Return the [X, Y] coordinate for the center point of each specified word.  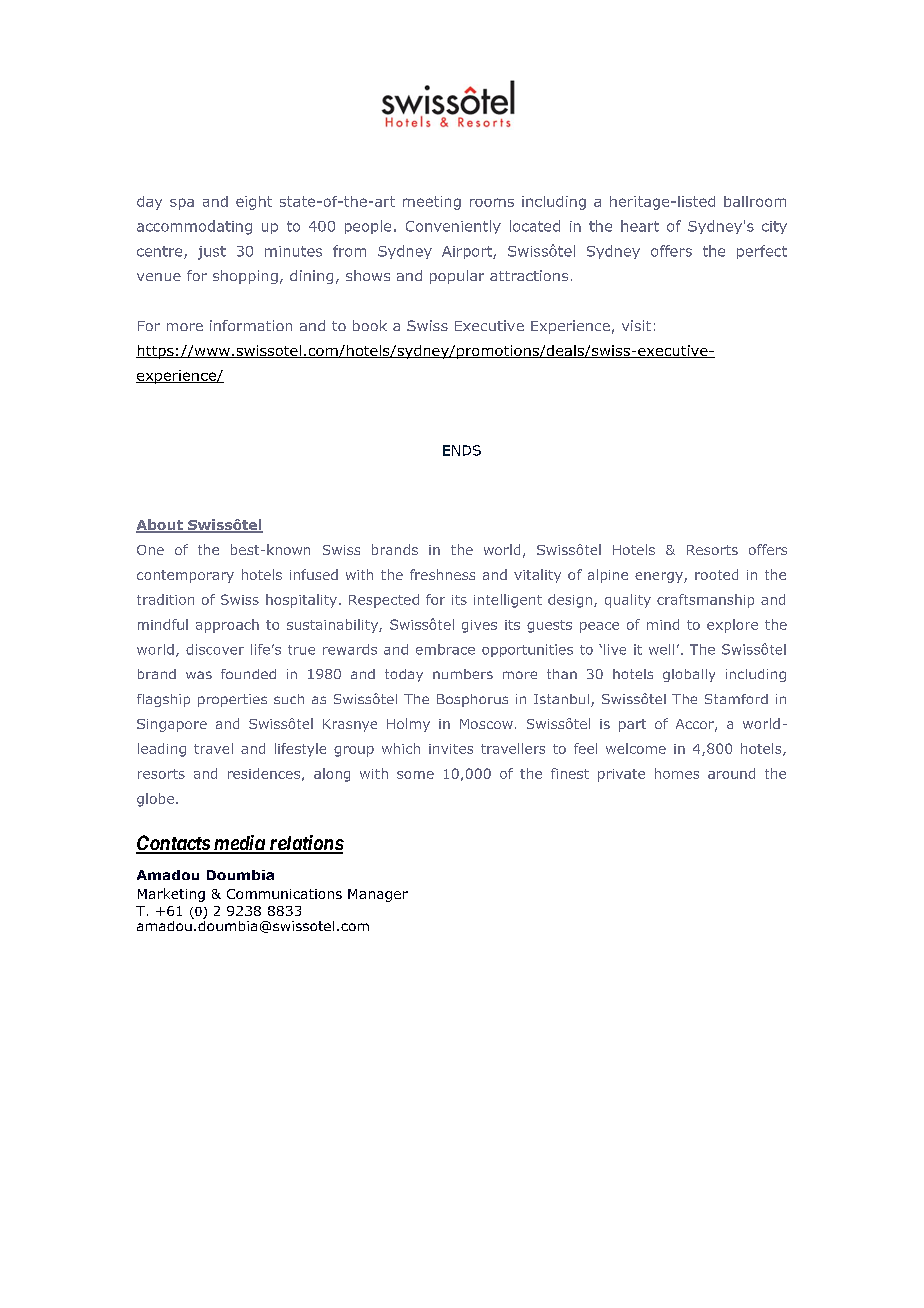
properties [232, 700]
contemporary [185, 576]
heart [640, 226]
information [251, 325]
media [238, 844]
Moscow [486, 724]
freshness [442, 574]
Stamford [736, 699]
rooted [716, 574]
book [370, 325]
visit [636, 325]
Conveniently [453, 227]
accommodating [194, 227]
